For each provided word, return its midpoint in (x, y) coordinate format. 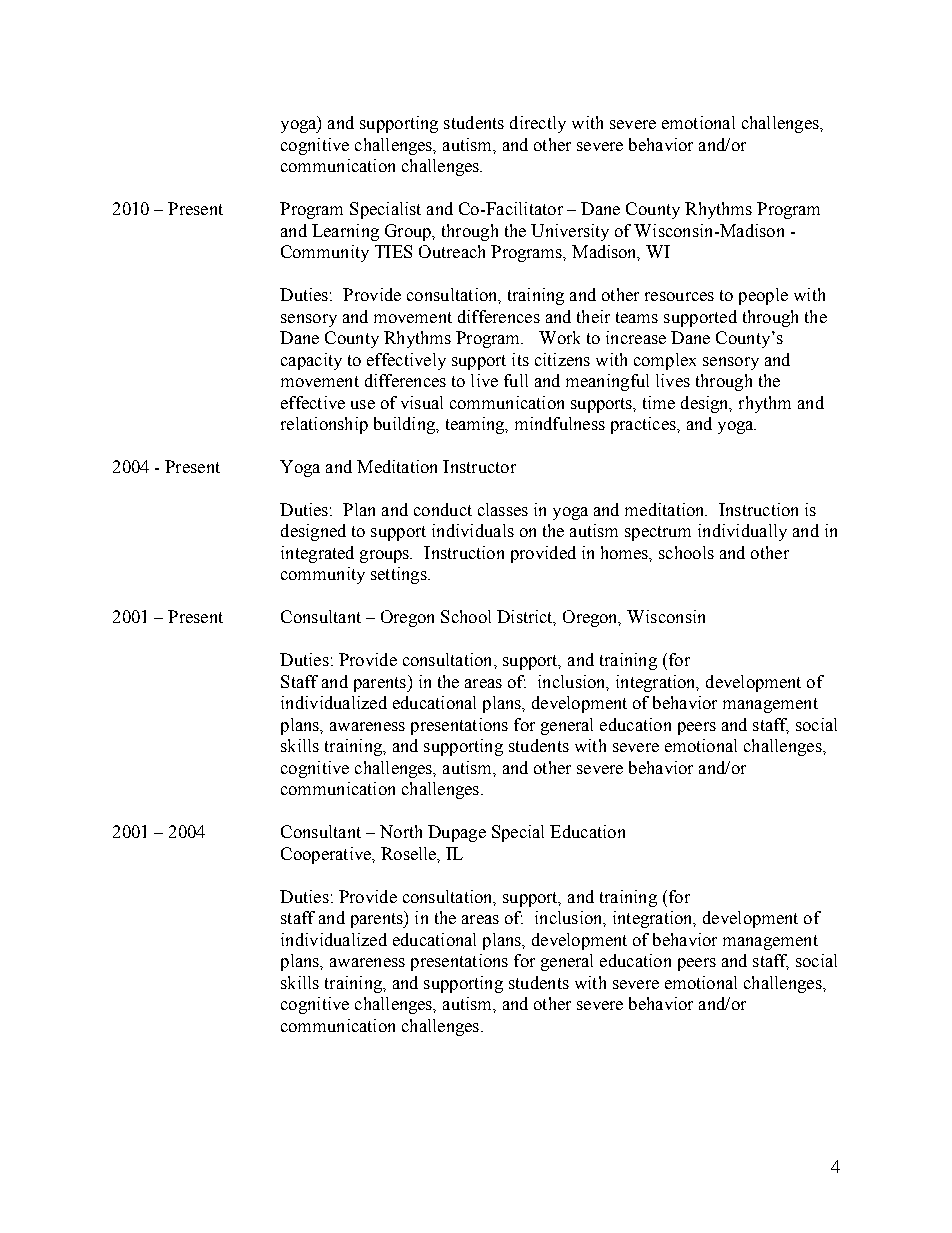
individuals (473, 530)
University (570, 232)
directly (538, 124)
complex (665, 361)
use (363, 404)
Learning (345, 232)
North (401, 831)
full (516, 380)
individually (742, 532)
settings (400, 575)
